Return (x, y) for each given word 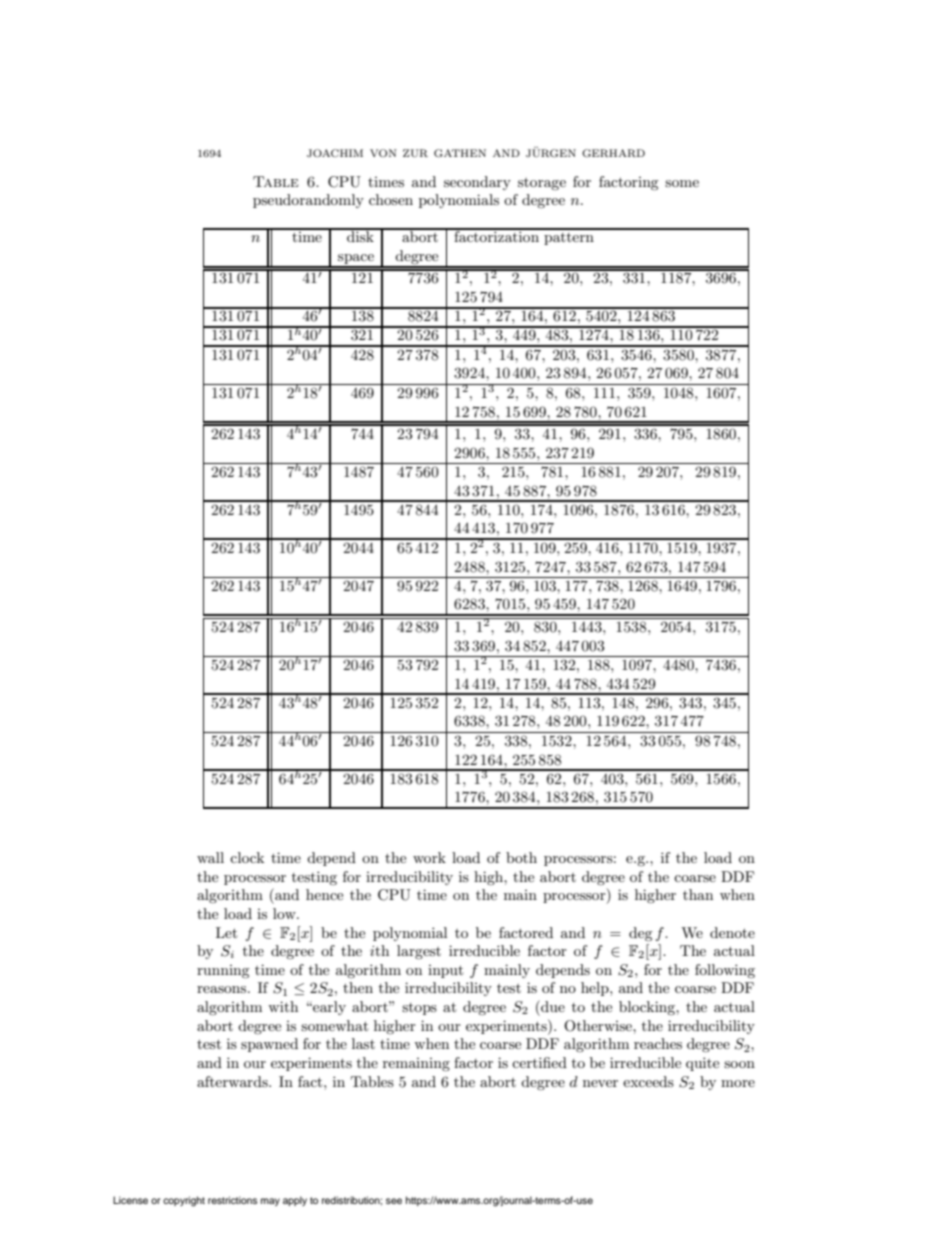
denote (732, 932)
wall (210, 857)
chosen (391, 199)
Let (226, 932)
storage (542, 184)
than (698, 894)
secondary (477, 183)
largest (419, 952)
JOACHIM (335, 153)
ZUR (415, 153)
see (394, 1201)
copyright (184, 1201)
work (429, 857)
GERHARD (613, 153)
